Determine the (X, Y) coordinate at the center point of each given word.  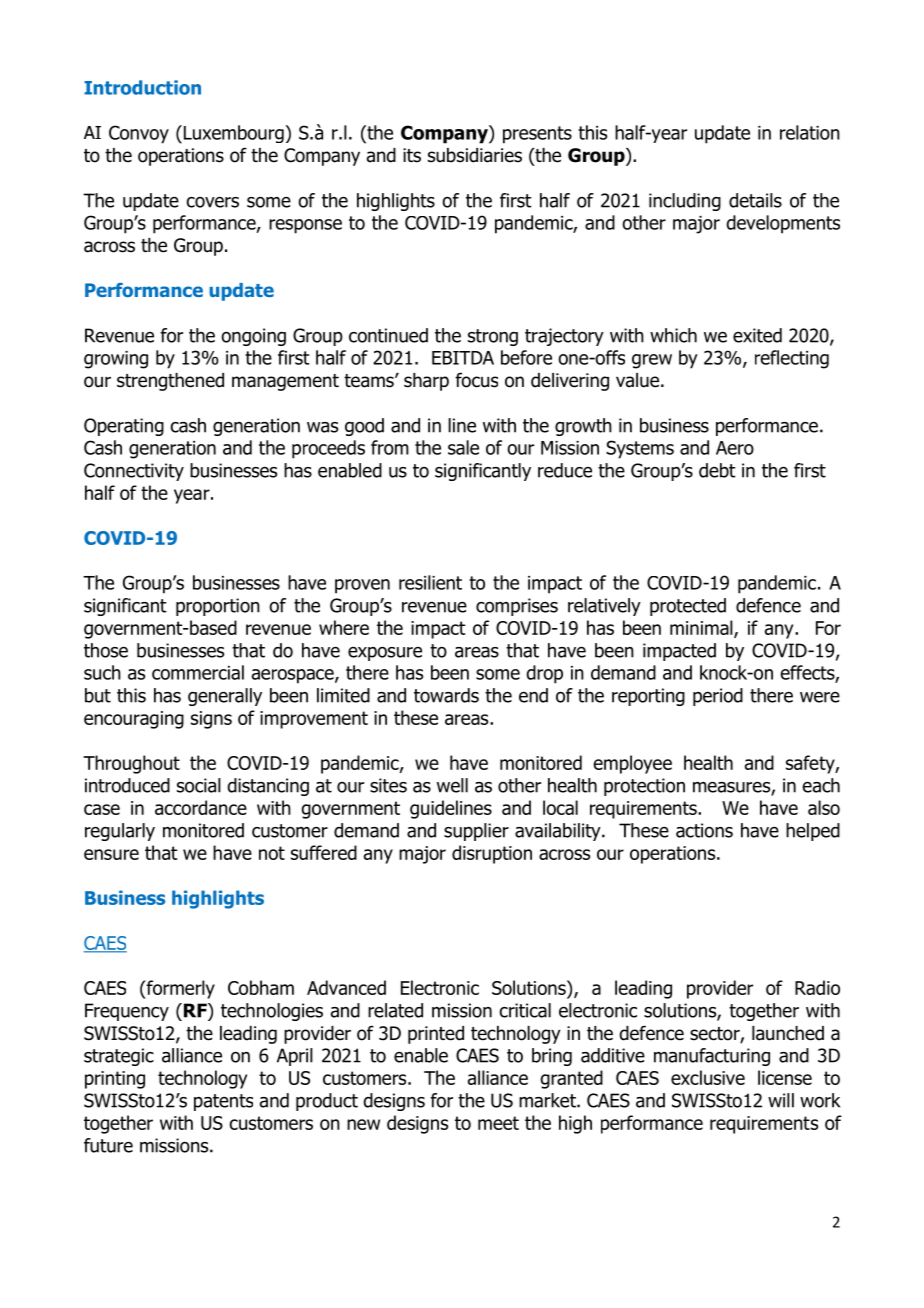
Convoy (139, 134)
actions (704, 830)
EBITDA (463, 358)
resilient (430, 582)
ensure (111, 854)
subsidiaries (475, 155)
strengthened (170, 382)
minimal (702, 628)
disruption (492, 854)
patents (223, 1102)
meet (498, 1123)
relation (810, 132)
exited (757, 335)
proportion (218, 607)
